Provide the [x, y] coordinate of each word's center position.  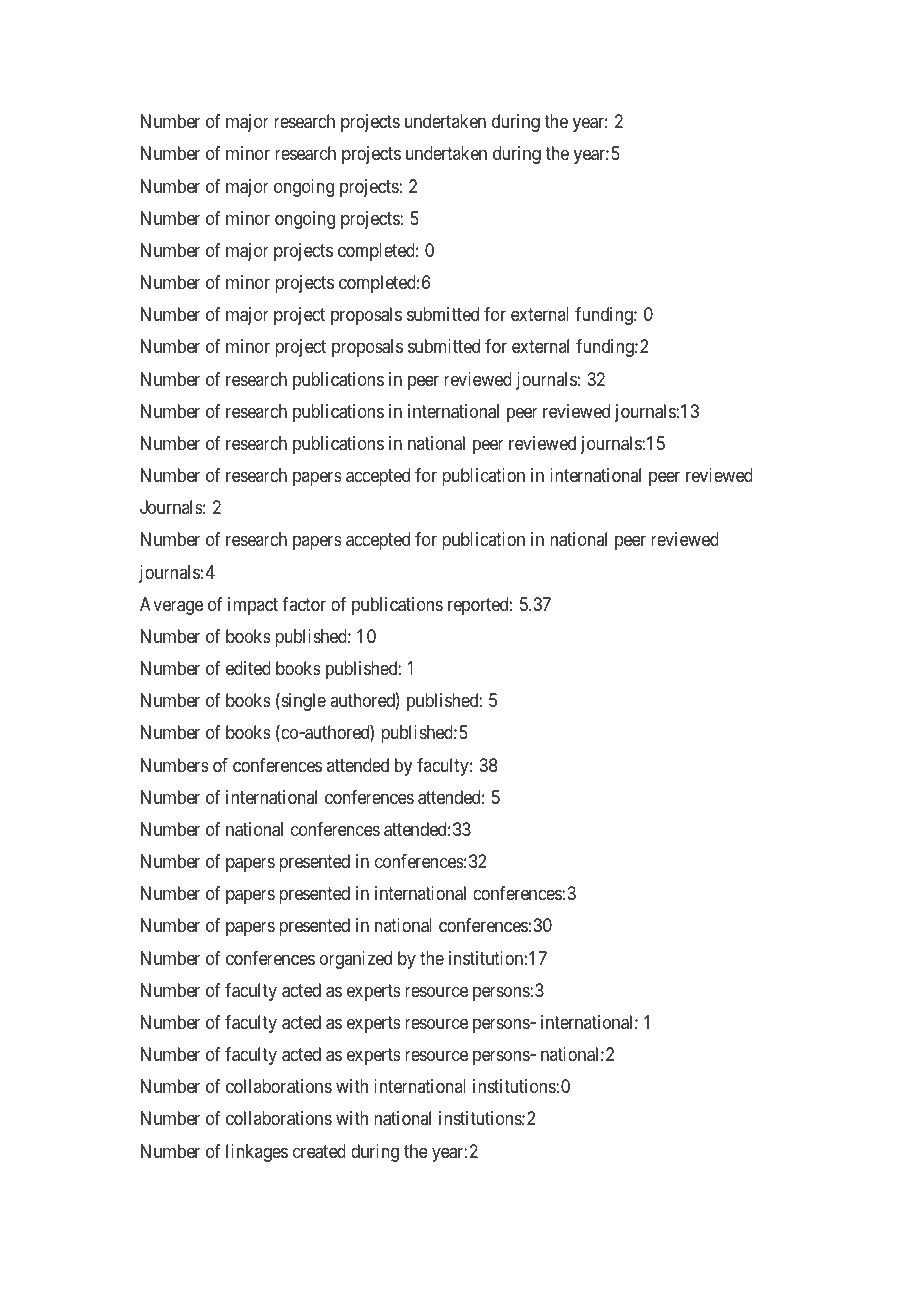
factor [304, 604]
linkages [257, 1153]
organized [356, 960]
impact [253, 606]
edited [248, 668]
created [319, 1151]
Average [171, 606]
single [302, 702]
